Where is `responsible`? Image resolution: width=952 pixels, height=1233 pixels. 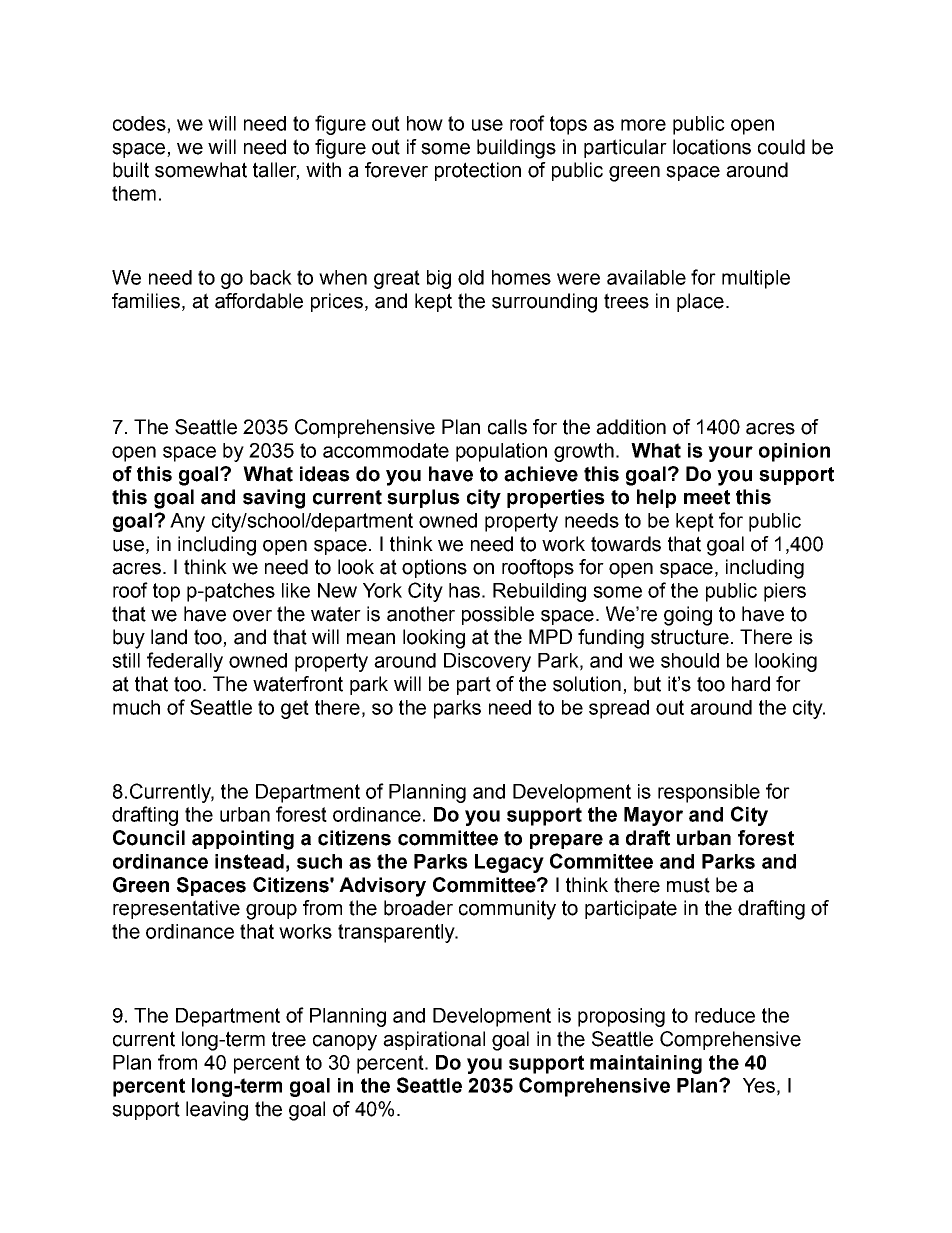 responsible is located at coordinates (709, 793).
